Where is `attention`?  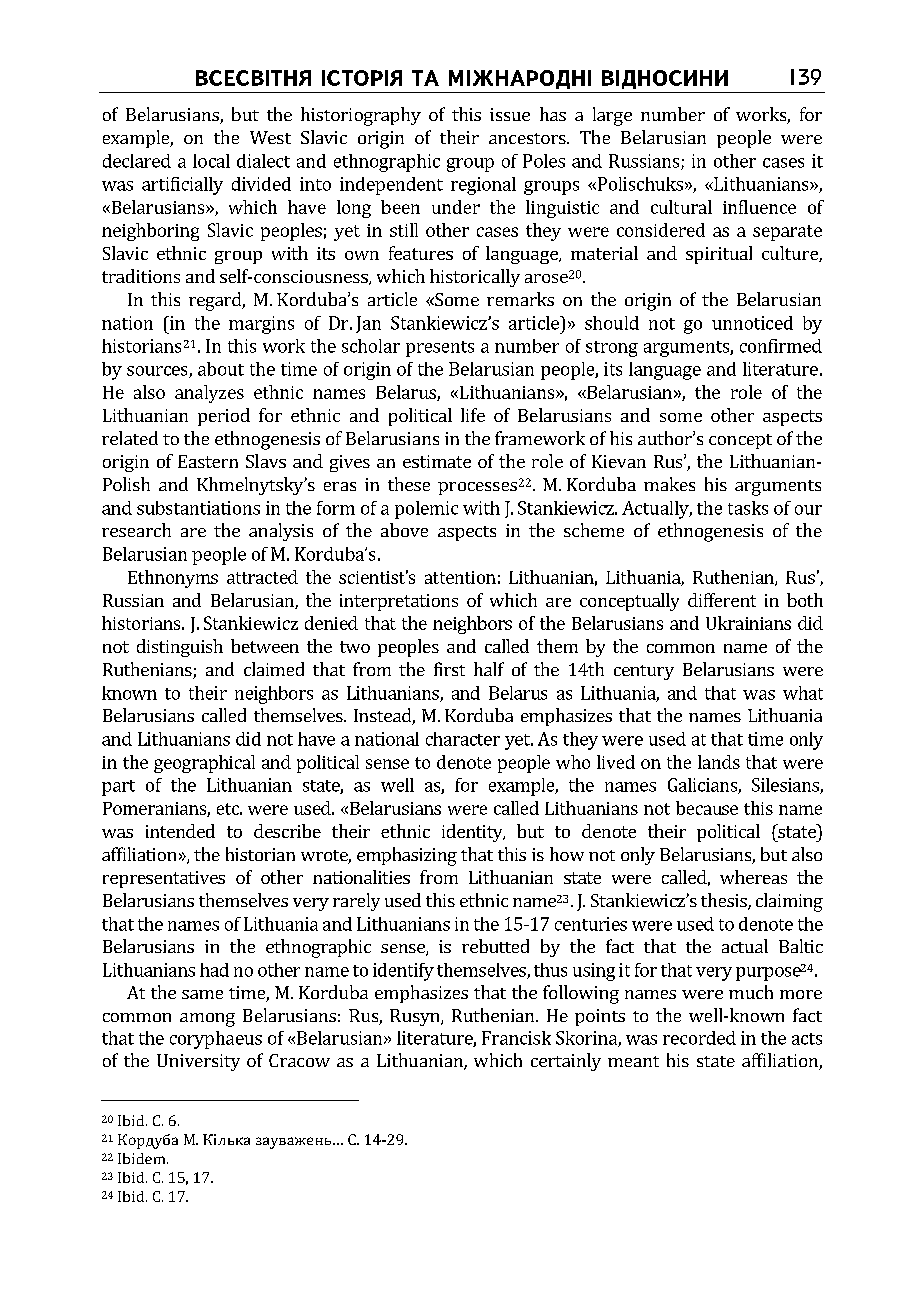 attention is located at coordinates (460, 577).
